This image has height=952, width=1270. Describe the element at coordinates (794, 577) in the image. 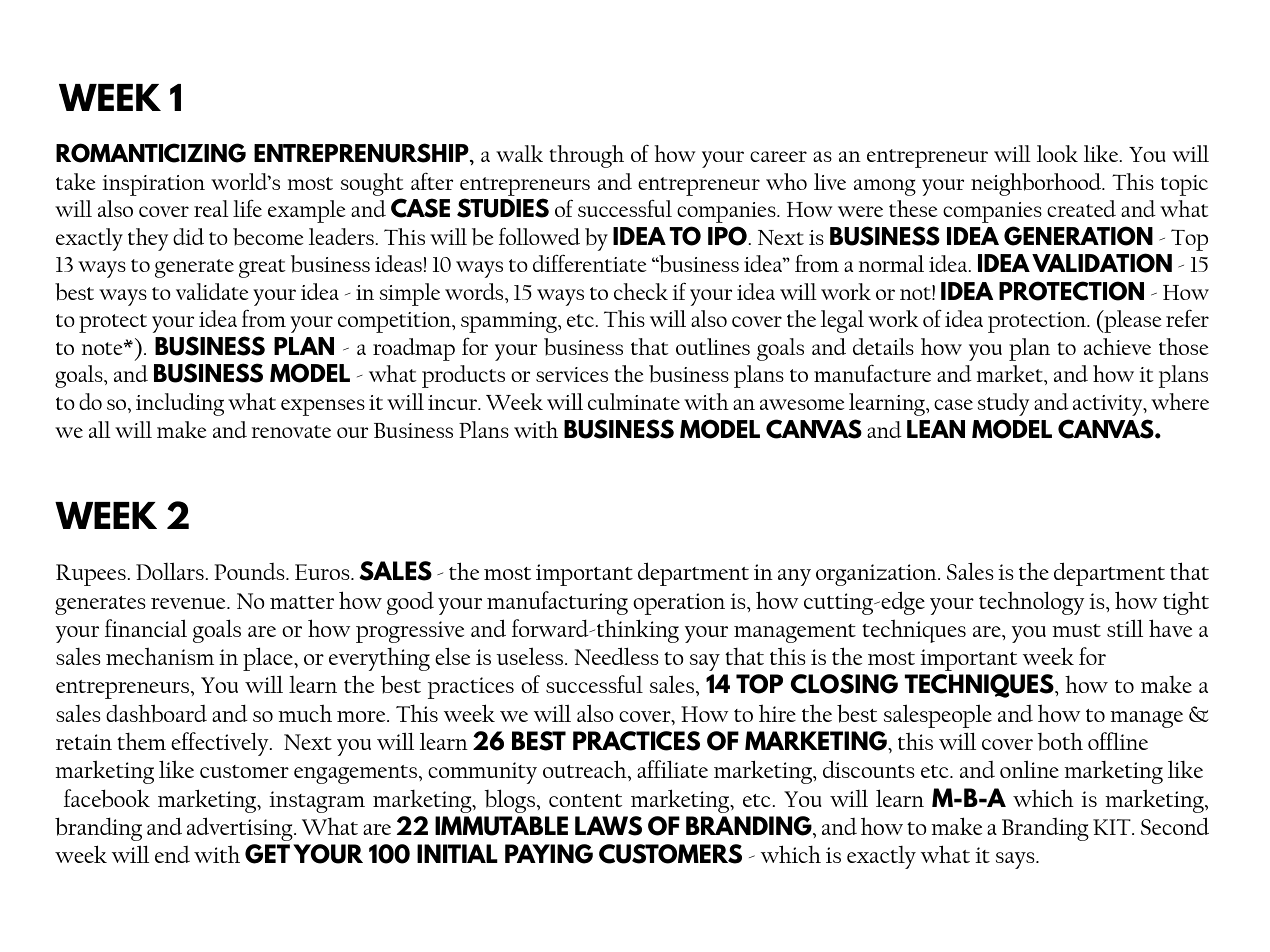

I see `any` at that location.
